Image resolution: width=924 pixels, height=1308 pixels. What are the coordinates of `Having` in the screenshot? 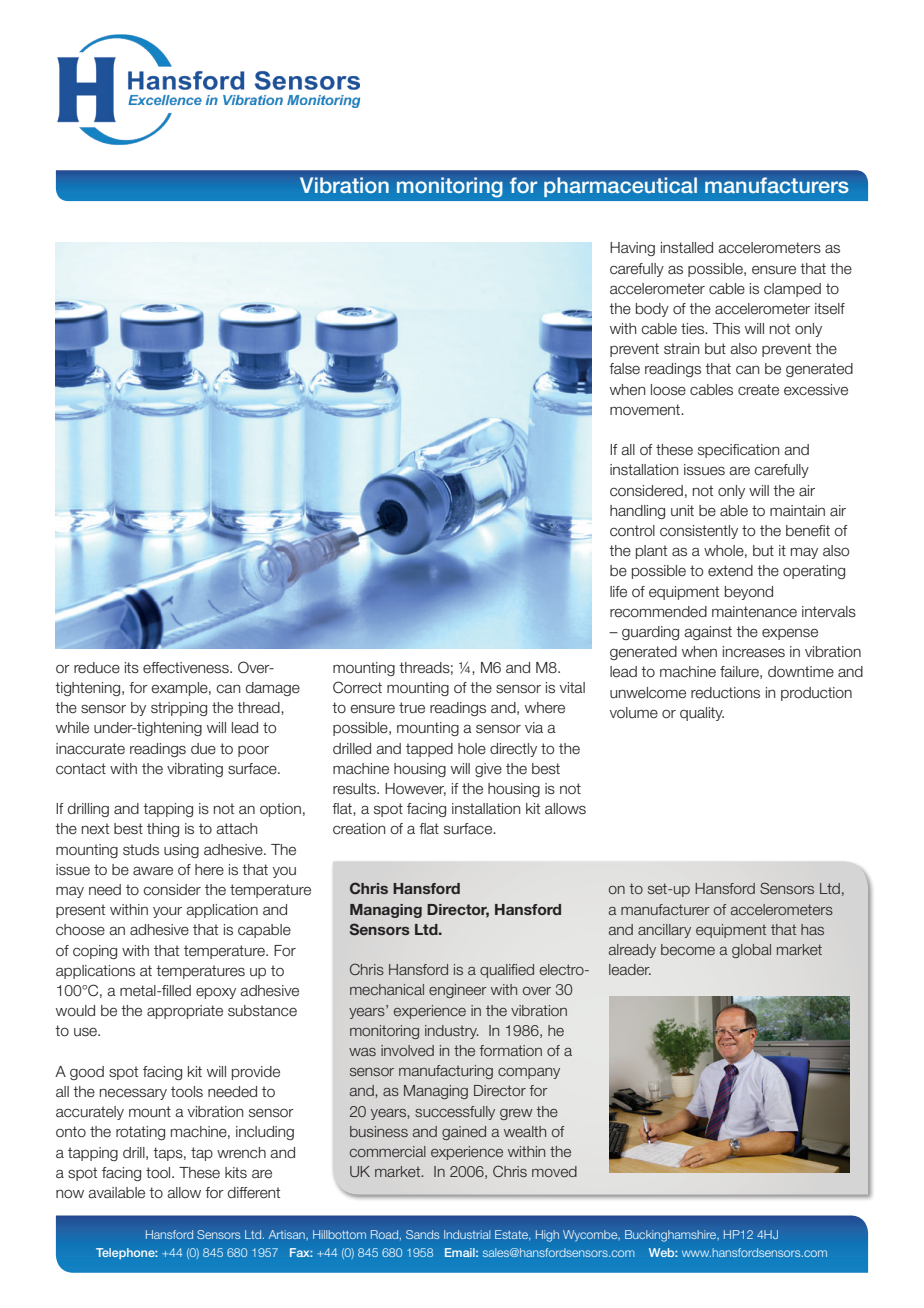 It's located at (632, 249).
